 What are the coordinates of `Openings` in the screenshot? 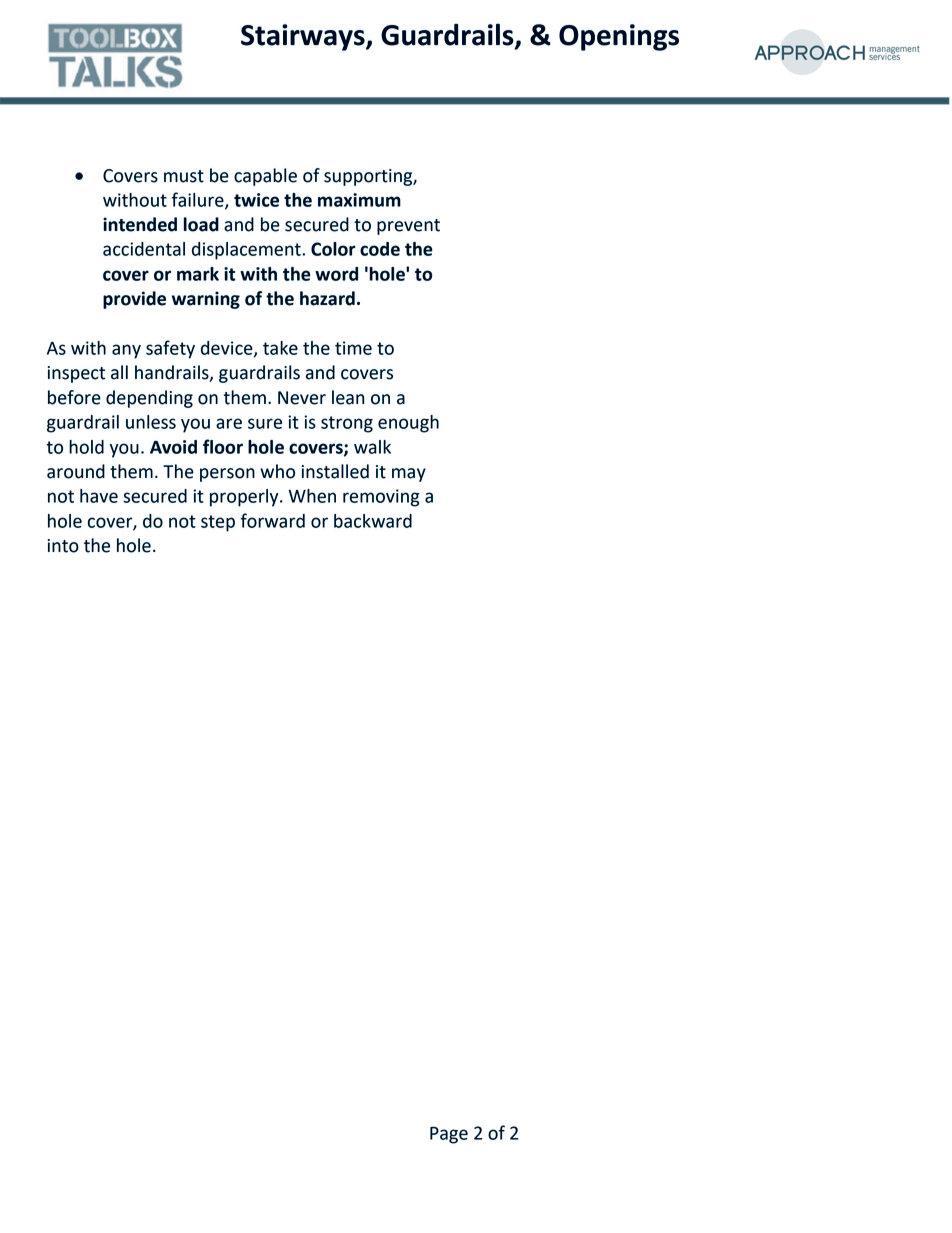 It's located at (619, 37).
